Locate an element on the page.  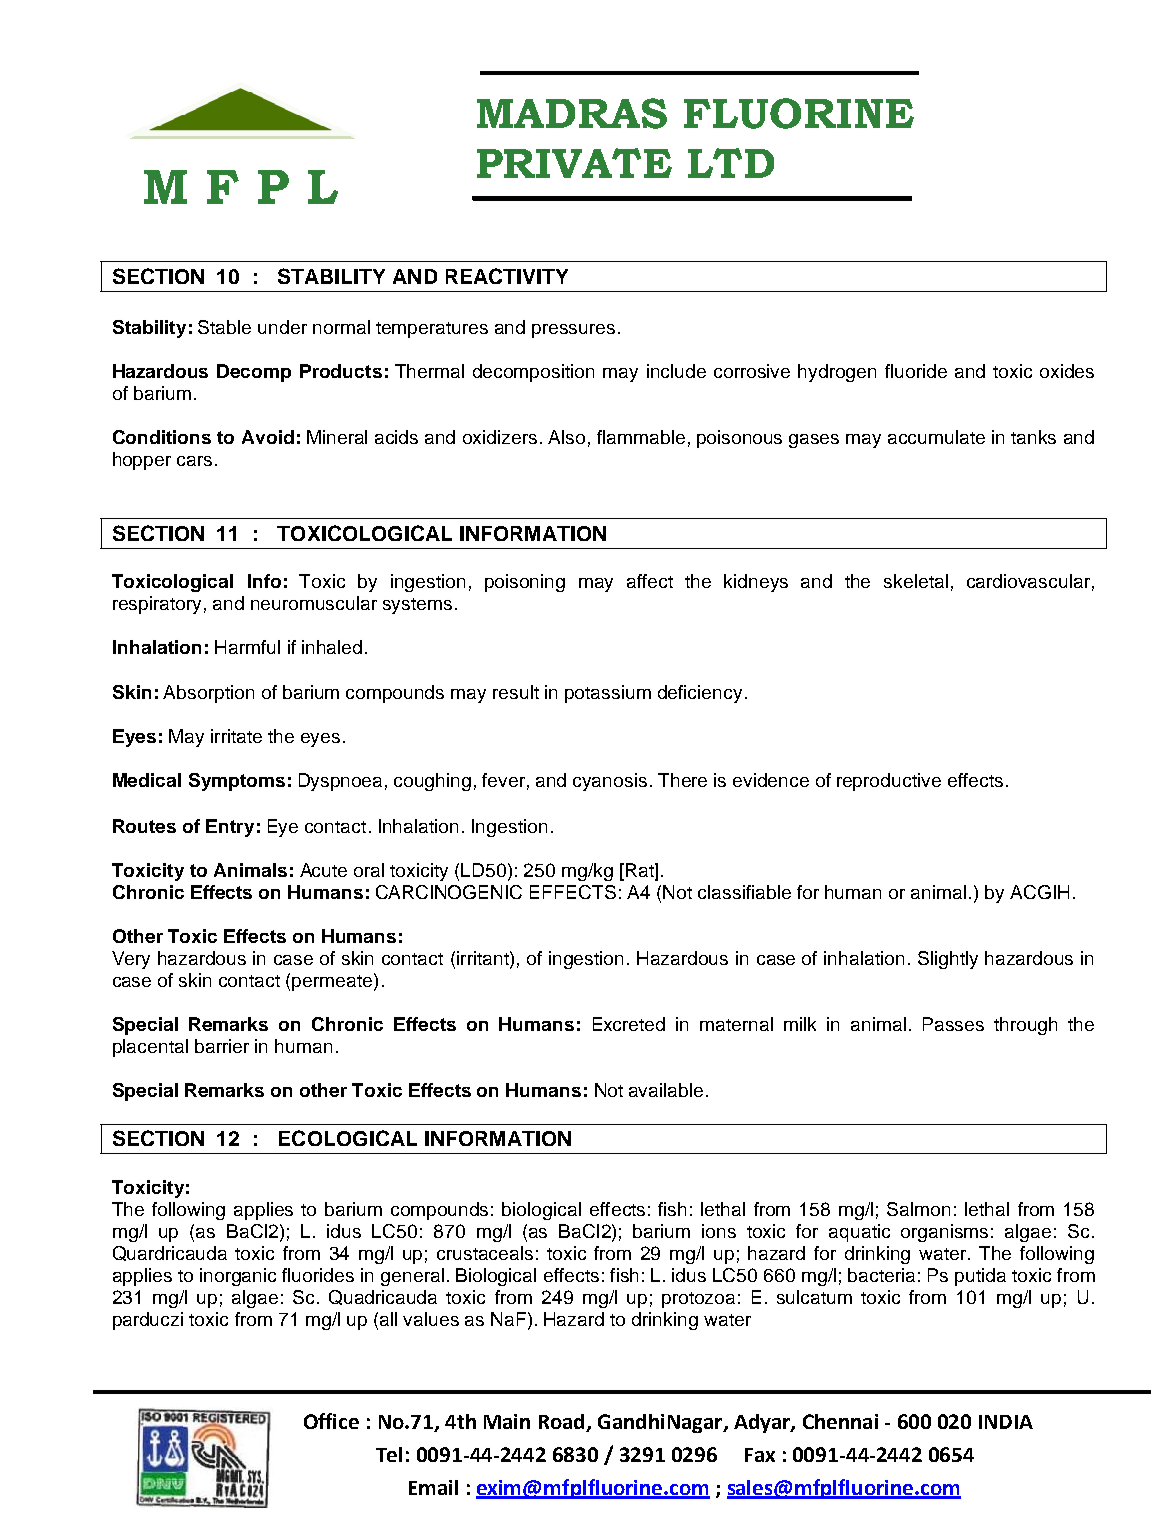
Office is located at coordinates (331, 1421).
